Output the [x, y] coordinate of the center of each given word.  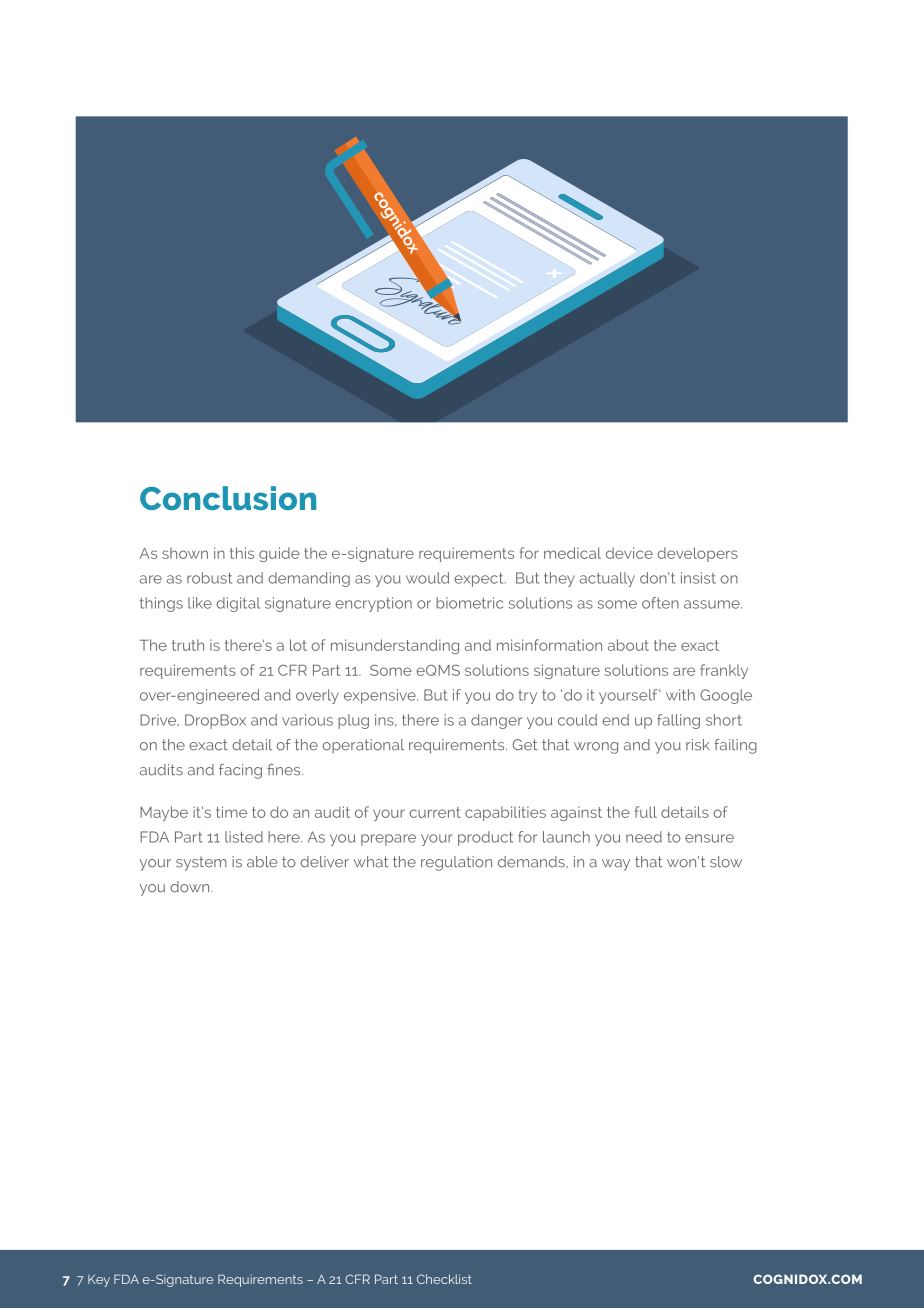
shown [185, 553]
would [427, 578]
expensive [381, 696]
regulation [456, 863]
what [371, 862]
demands [532, 862]
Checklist [444, 1279]
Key [99, 1281]
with [680, 695]
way [616, 865]
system [201, 863]
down [191, 887]
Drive [159, 720]
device [629, 553]
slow [726, 862]
